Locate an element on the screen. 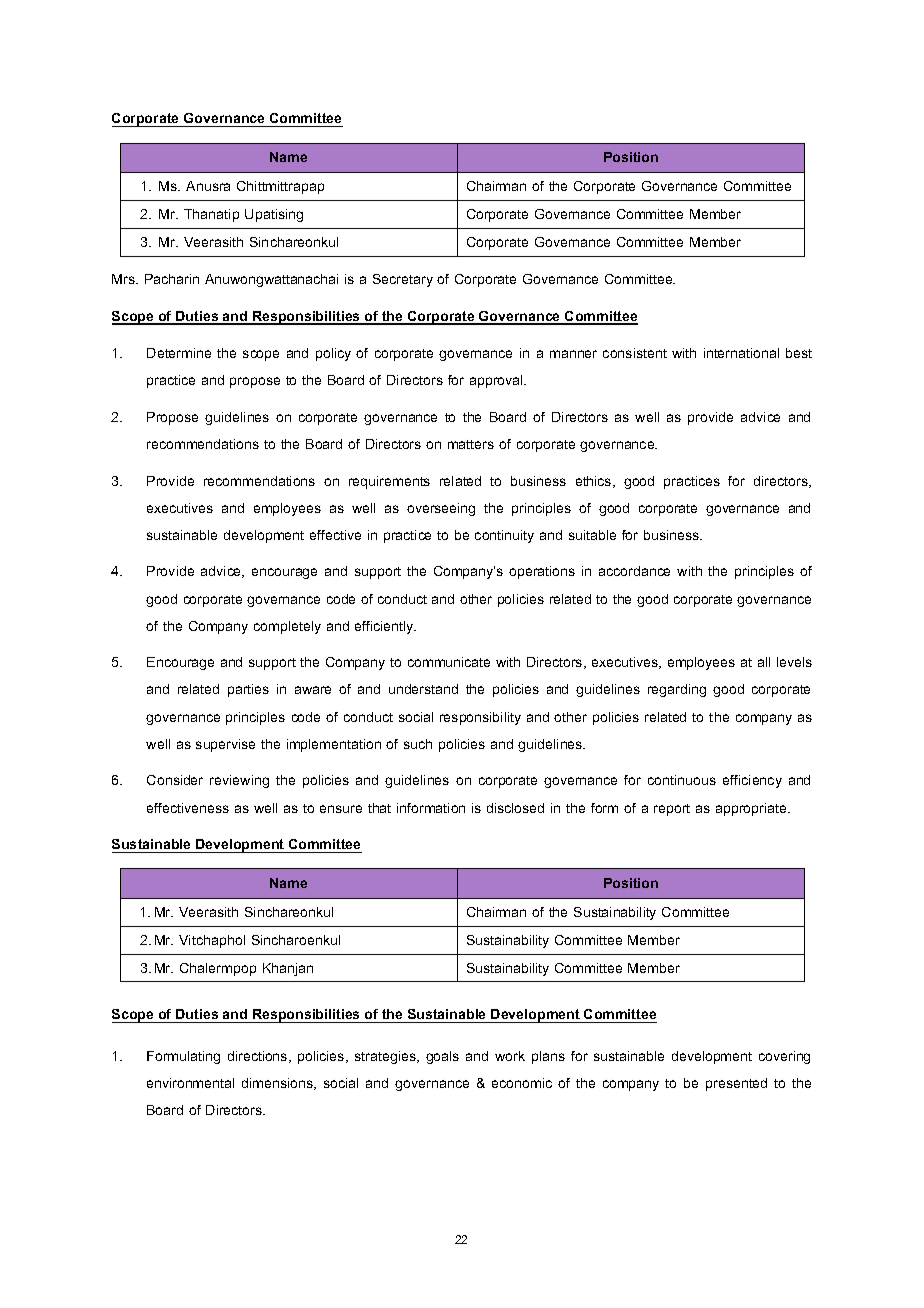  Secretary is located at coordinates (403, 280).
